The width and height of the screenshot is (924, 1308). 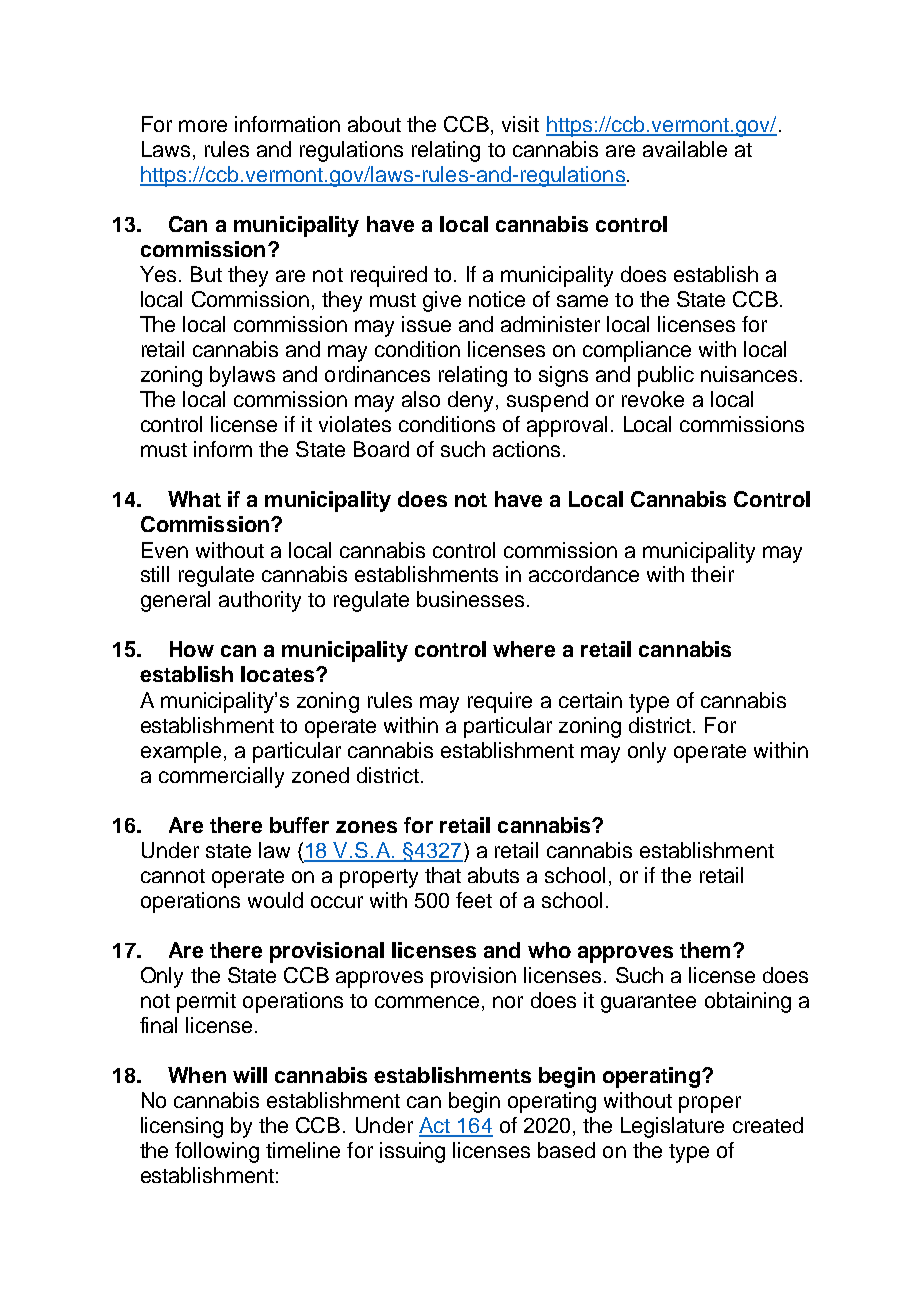 I want to click on available, so click(x=685, y=149).
